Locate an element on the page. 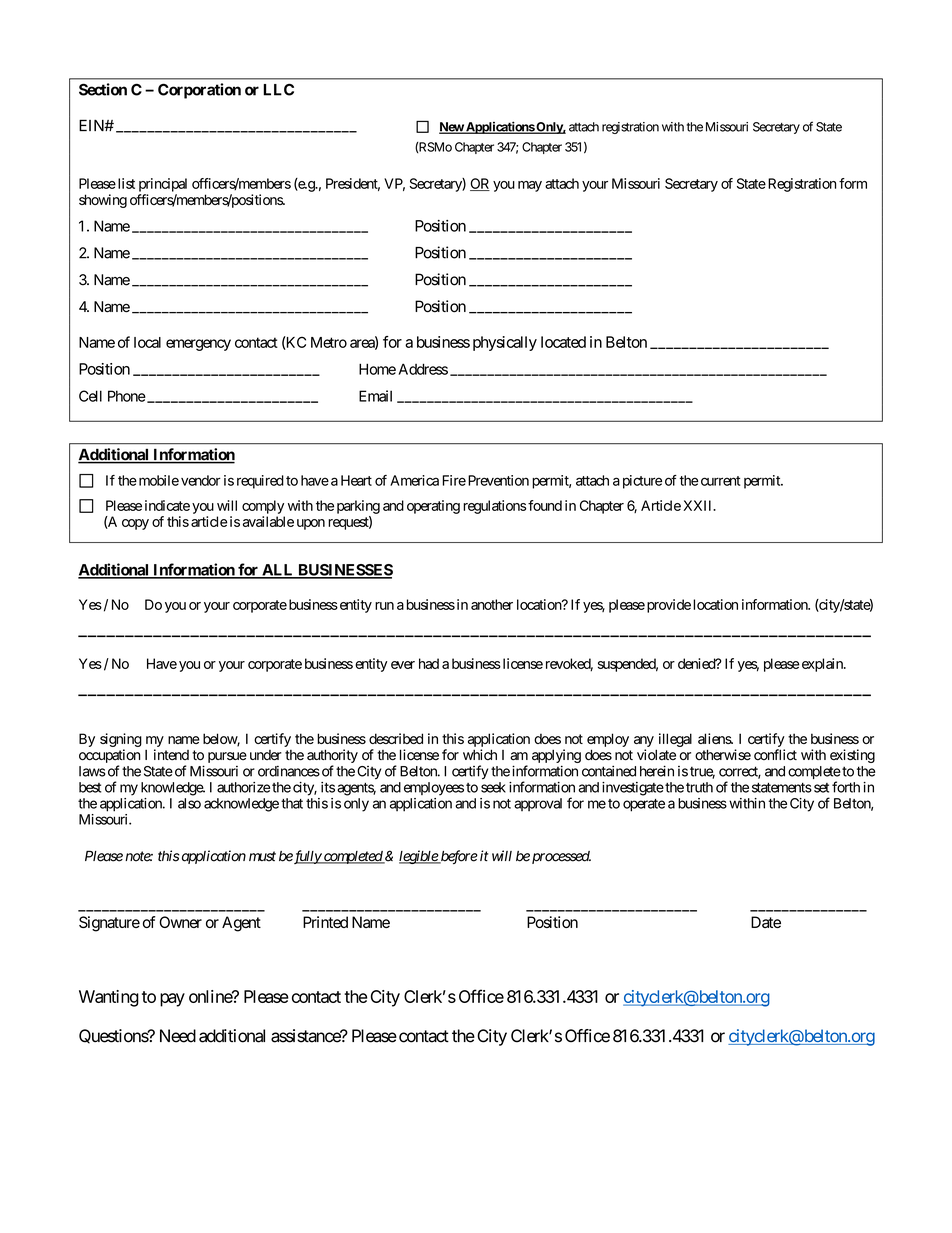 This page has height=1233, width=952. another is located at coordinates (492, 604).
